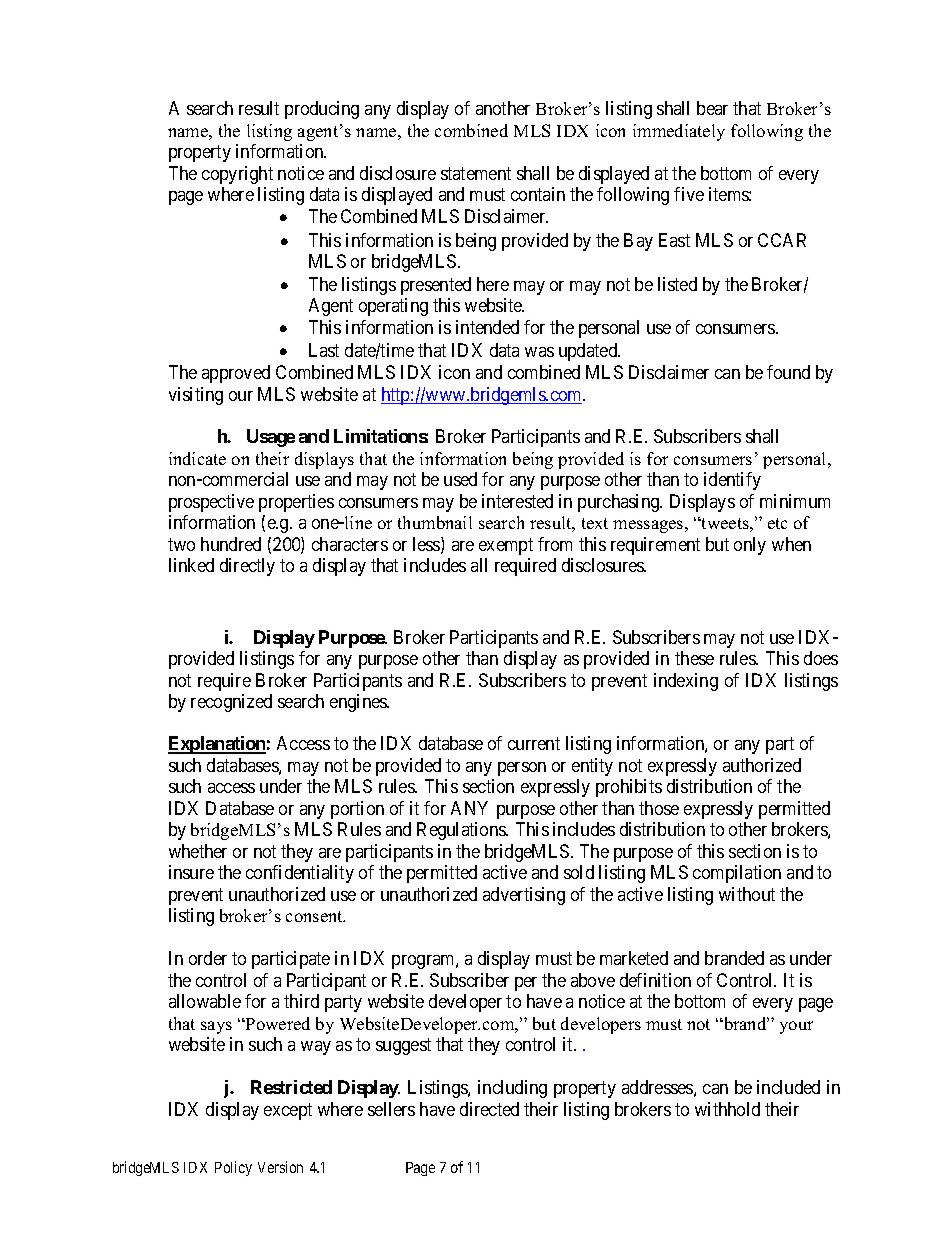 The width and height of the page is (952, 1233). Describe the element at coordinates (236, 374) in the page. I see `approved` at that location.
